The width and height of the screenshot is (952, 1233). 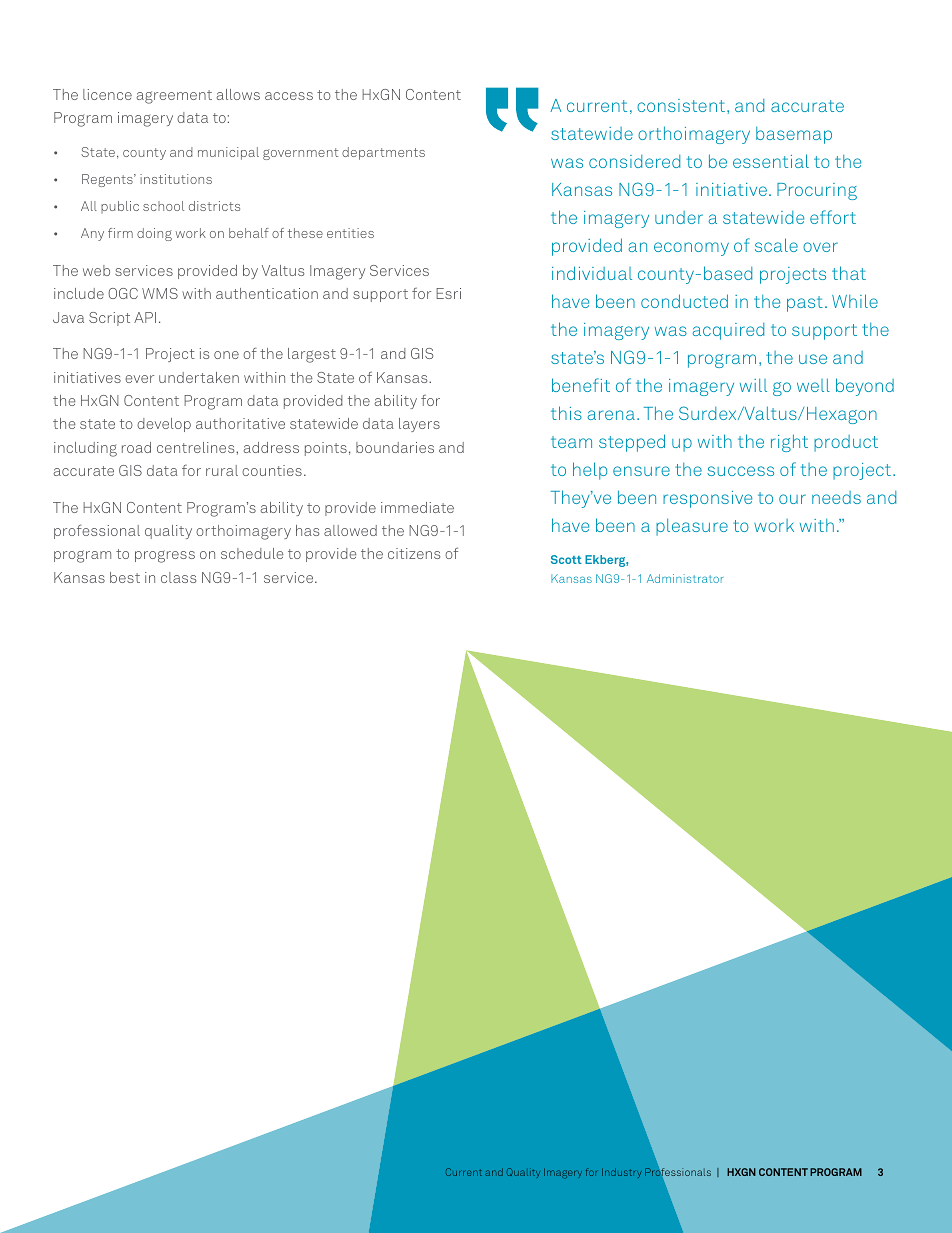 I want to click on road, so click(x=136, y=447).
